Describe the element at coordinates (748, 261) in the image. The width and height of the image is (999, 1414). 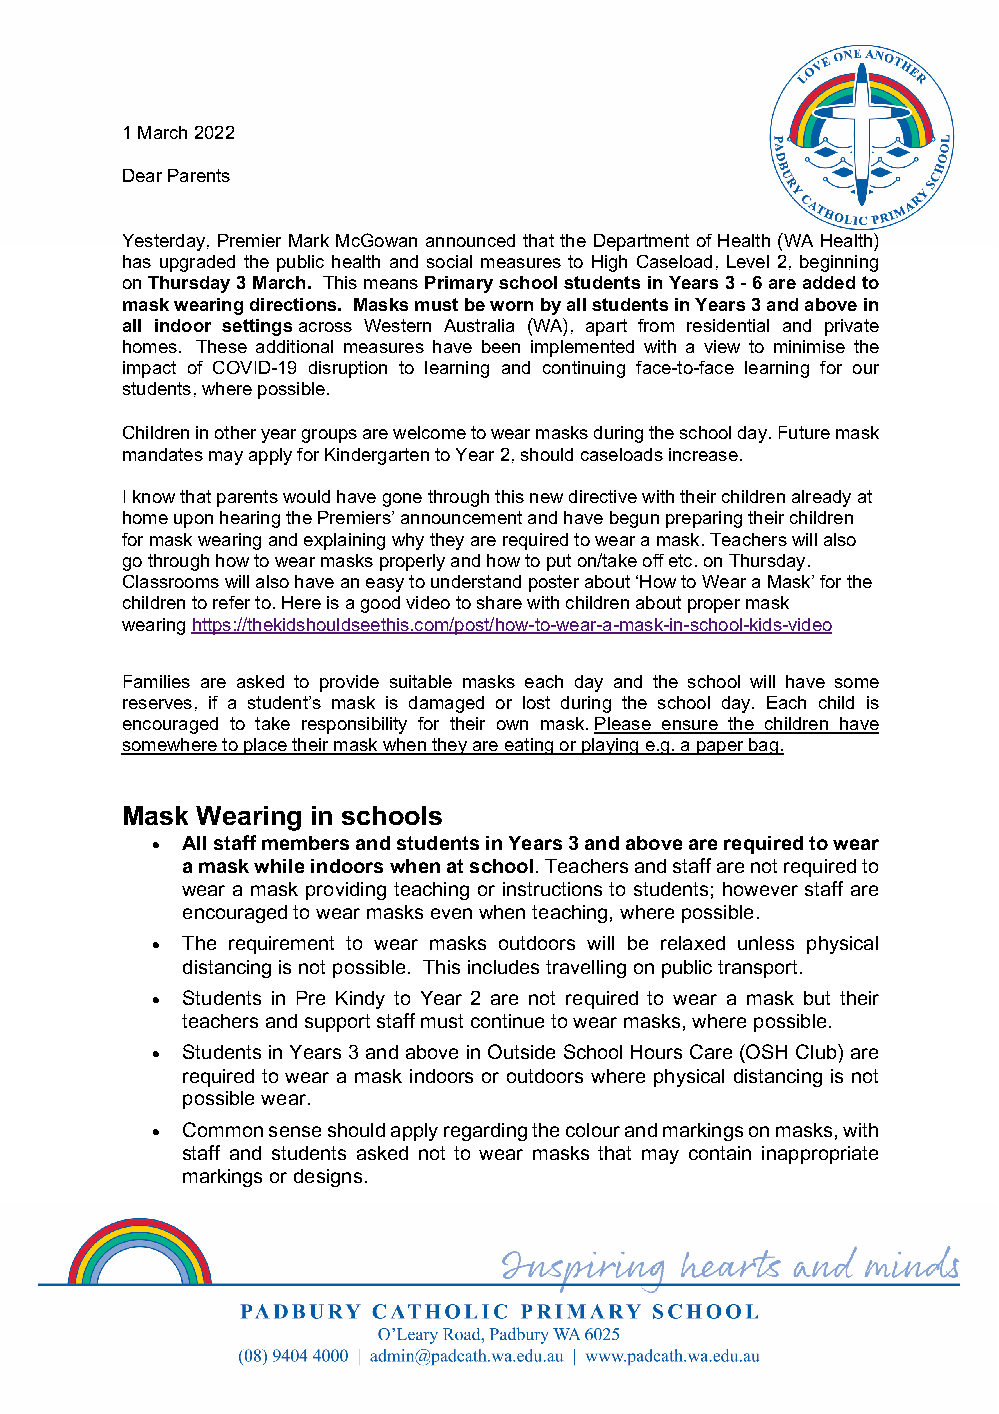
I see `Level` at that location.
